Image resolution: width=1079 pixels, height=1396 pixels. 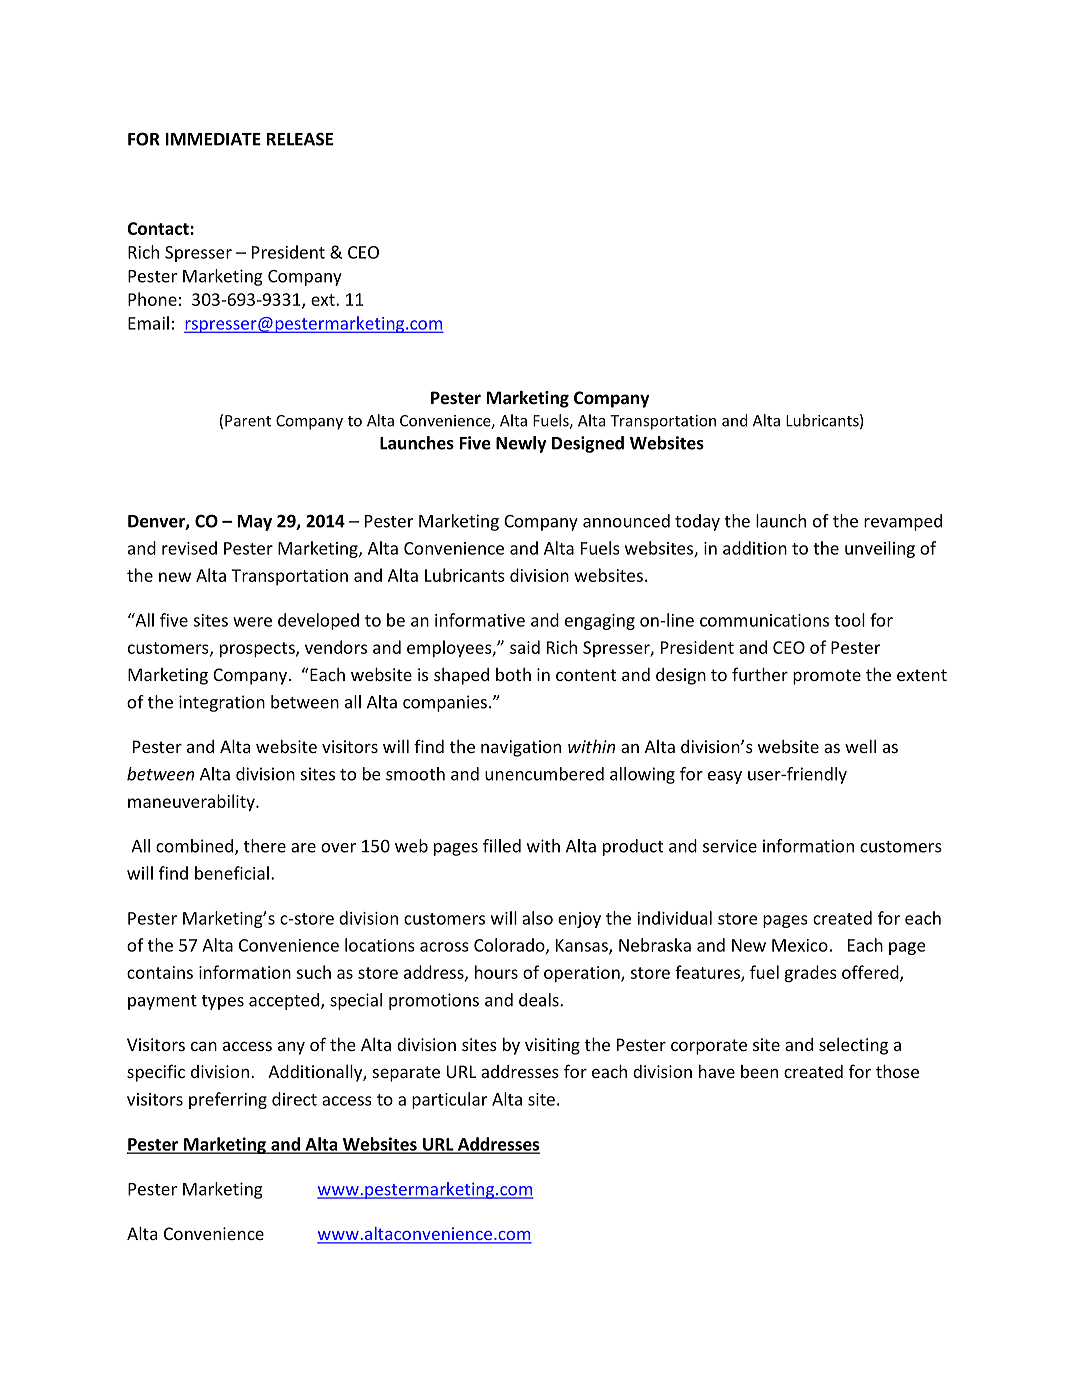 I want to click on selecting, so click(x=853, y=1046).
